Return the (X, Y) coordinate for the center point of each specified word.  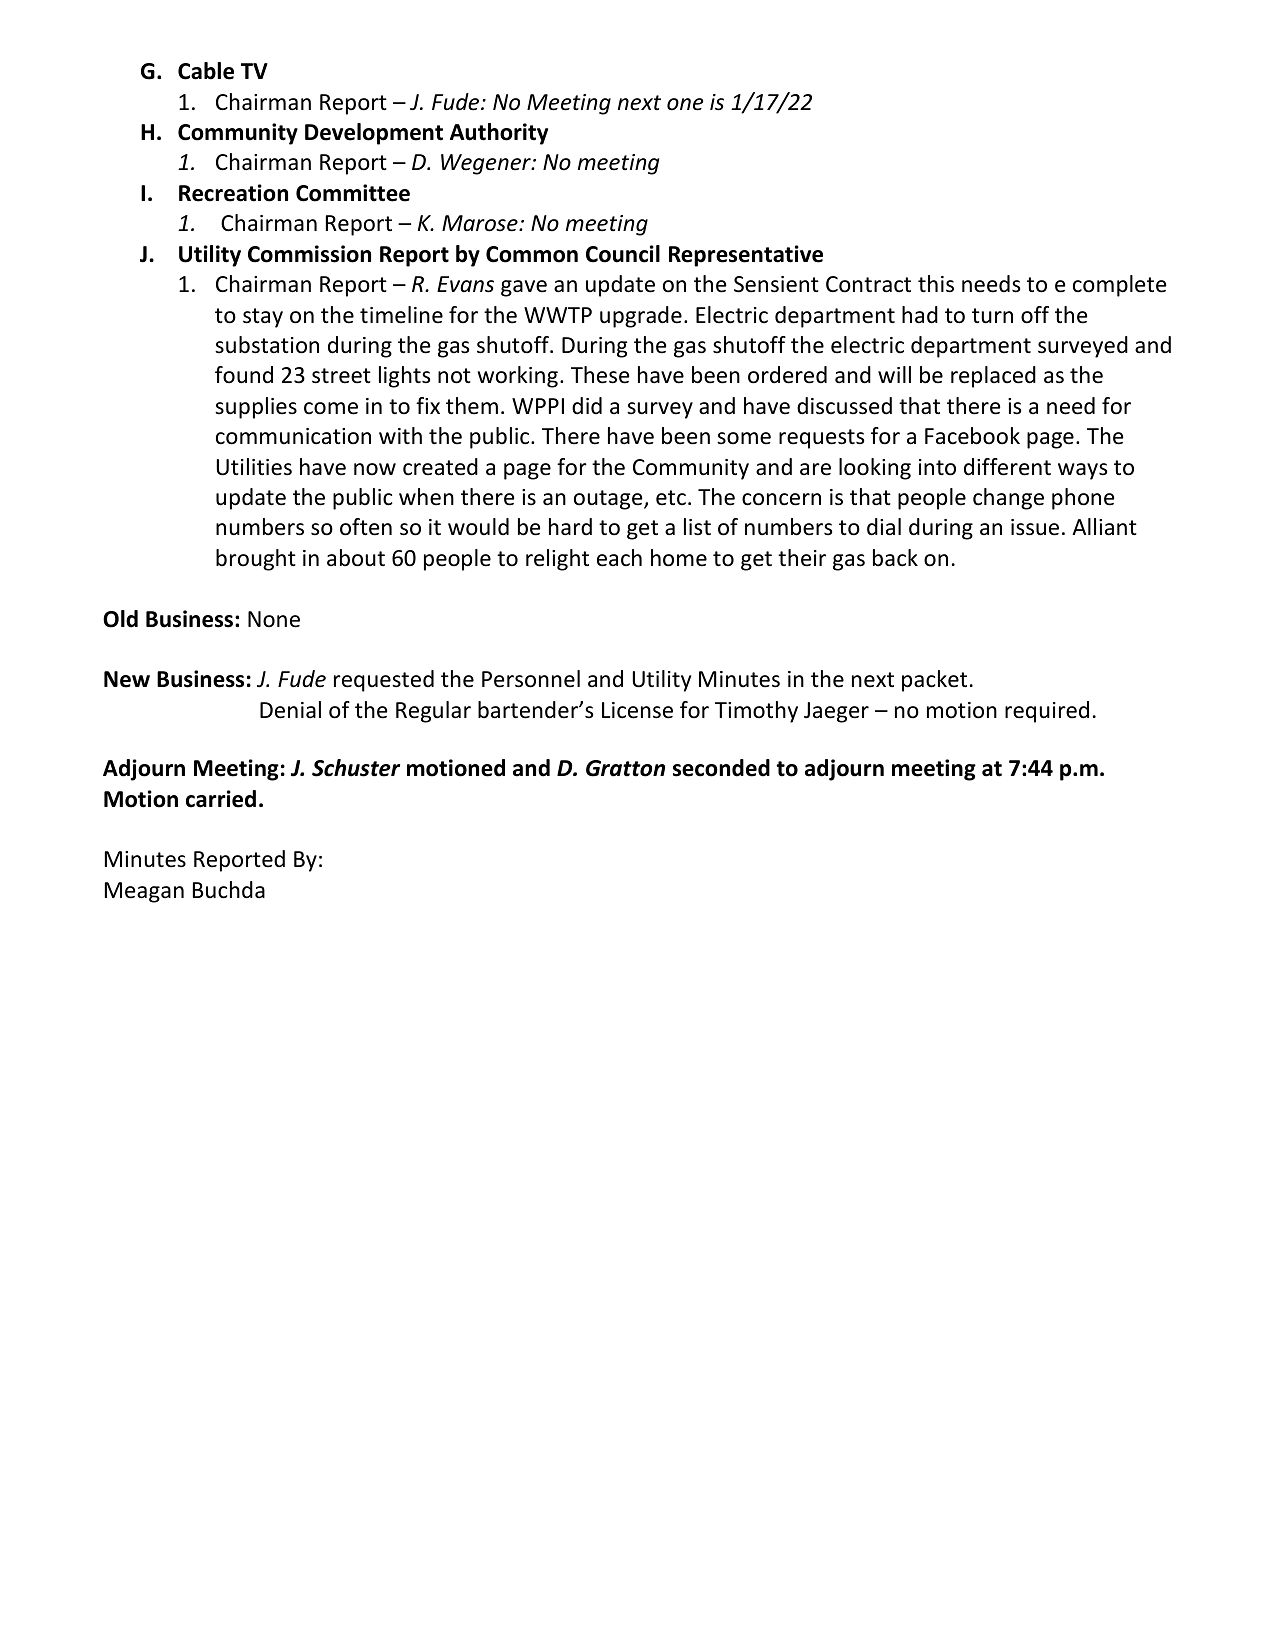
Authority (499, 134)
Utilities (254, 467)
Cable (206, 71)
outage (609, 500)
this (936, 284)
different (1007, 467)
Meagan (144, 892)
